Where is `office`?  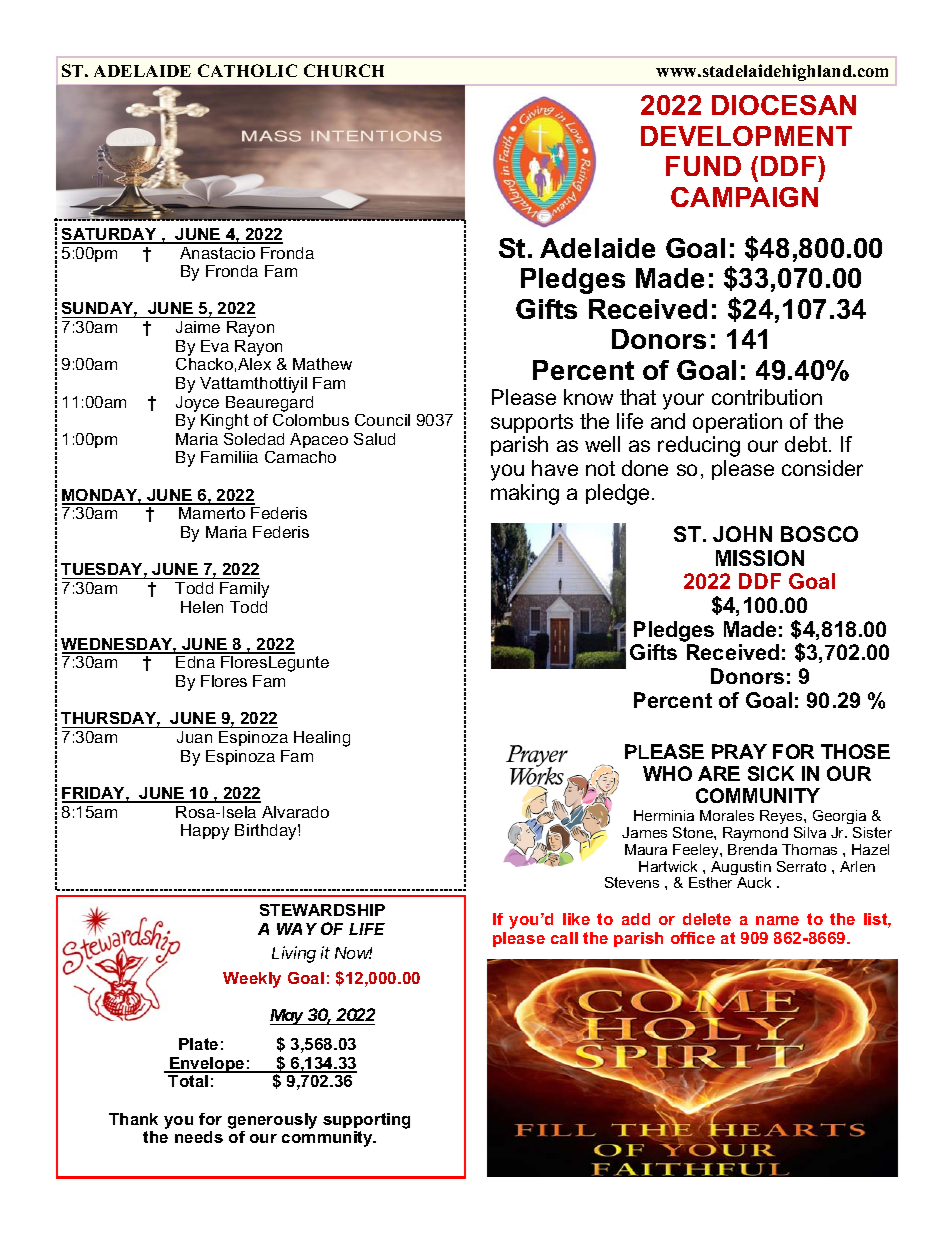
office is located at coordinates (693, 938).
